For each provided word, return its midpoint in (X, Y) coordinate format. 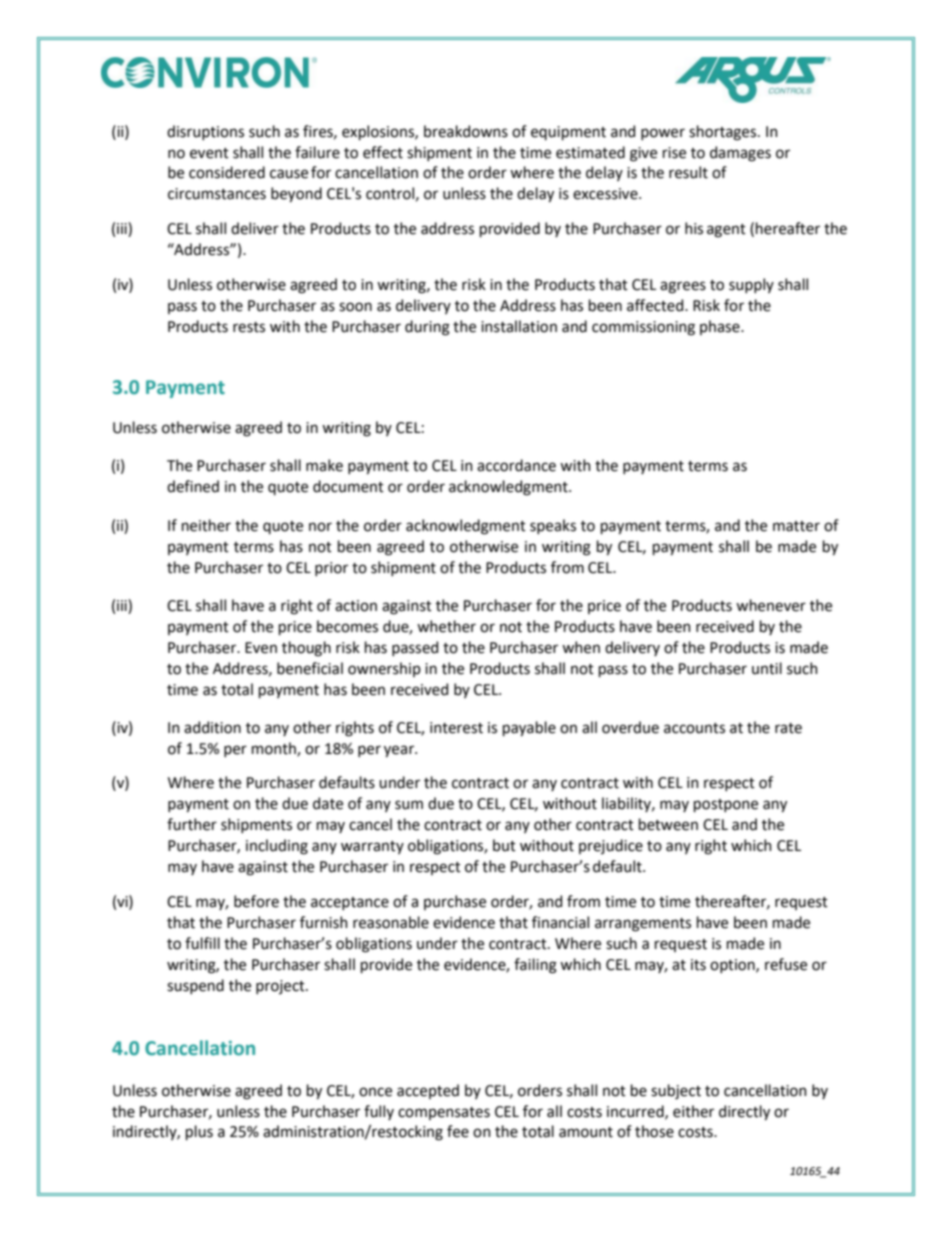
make (324, 465)
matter (796, 526)
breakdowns (466, 131)
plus (199, 1132)
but (504, 845)
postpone (726, 805)
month (275, 749)
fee (458, 1131)
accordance (516, 465)
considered (227, 172)
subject (676, 1091)
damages (740, 154)
